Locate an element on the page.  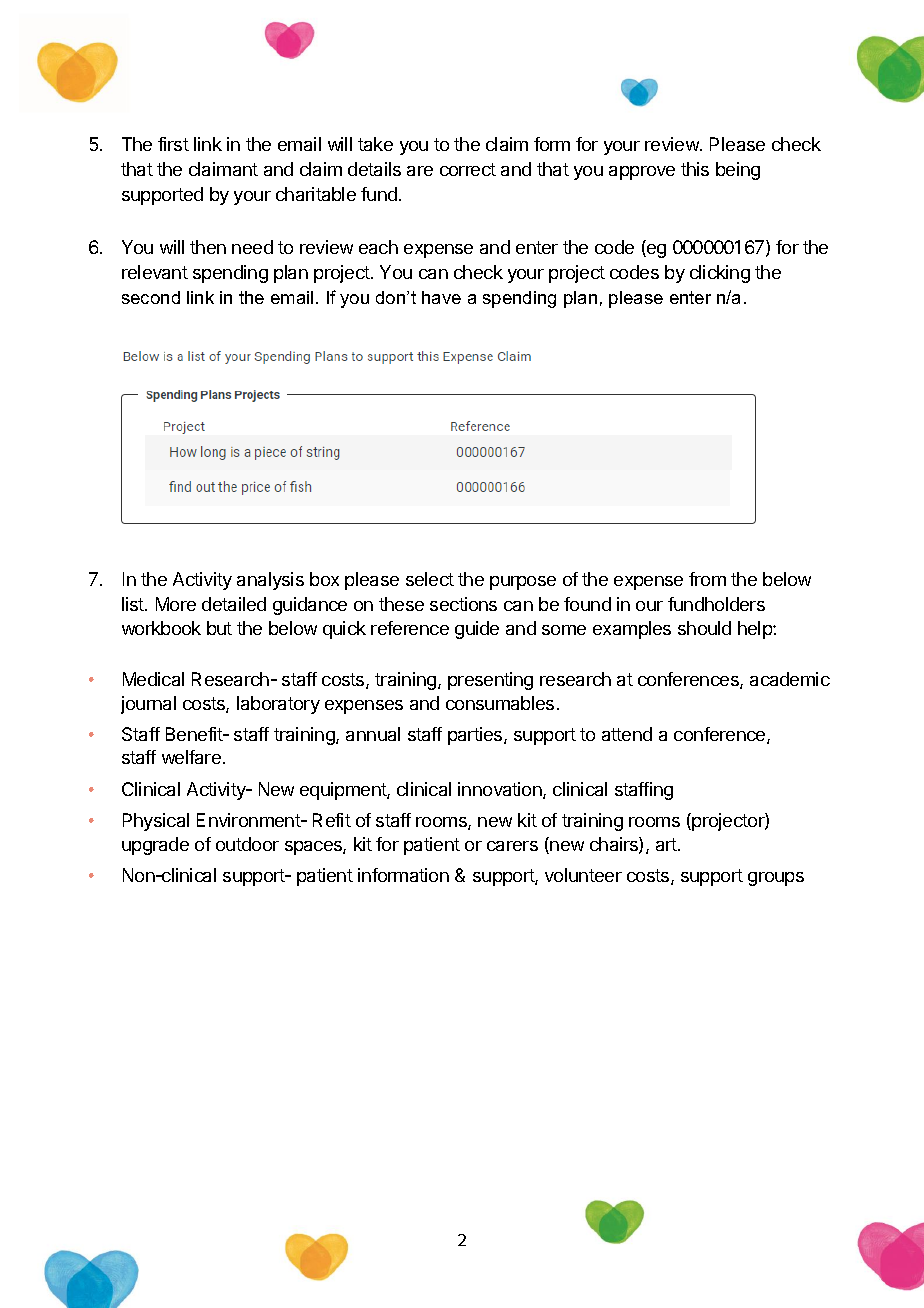
academic is located at coordinates (790, 679).
